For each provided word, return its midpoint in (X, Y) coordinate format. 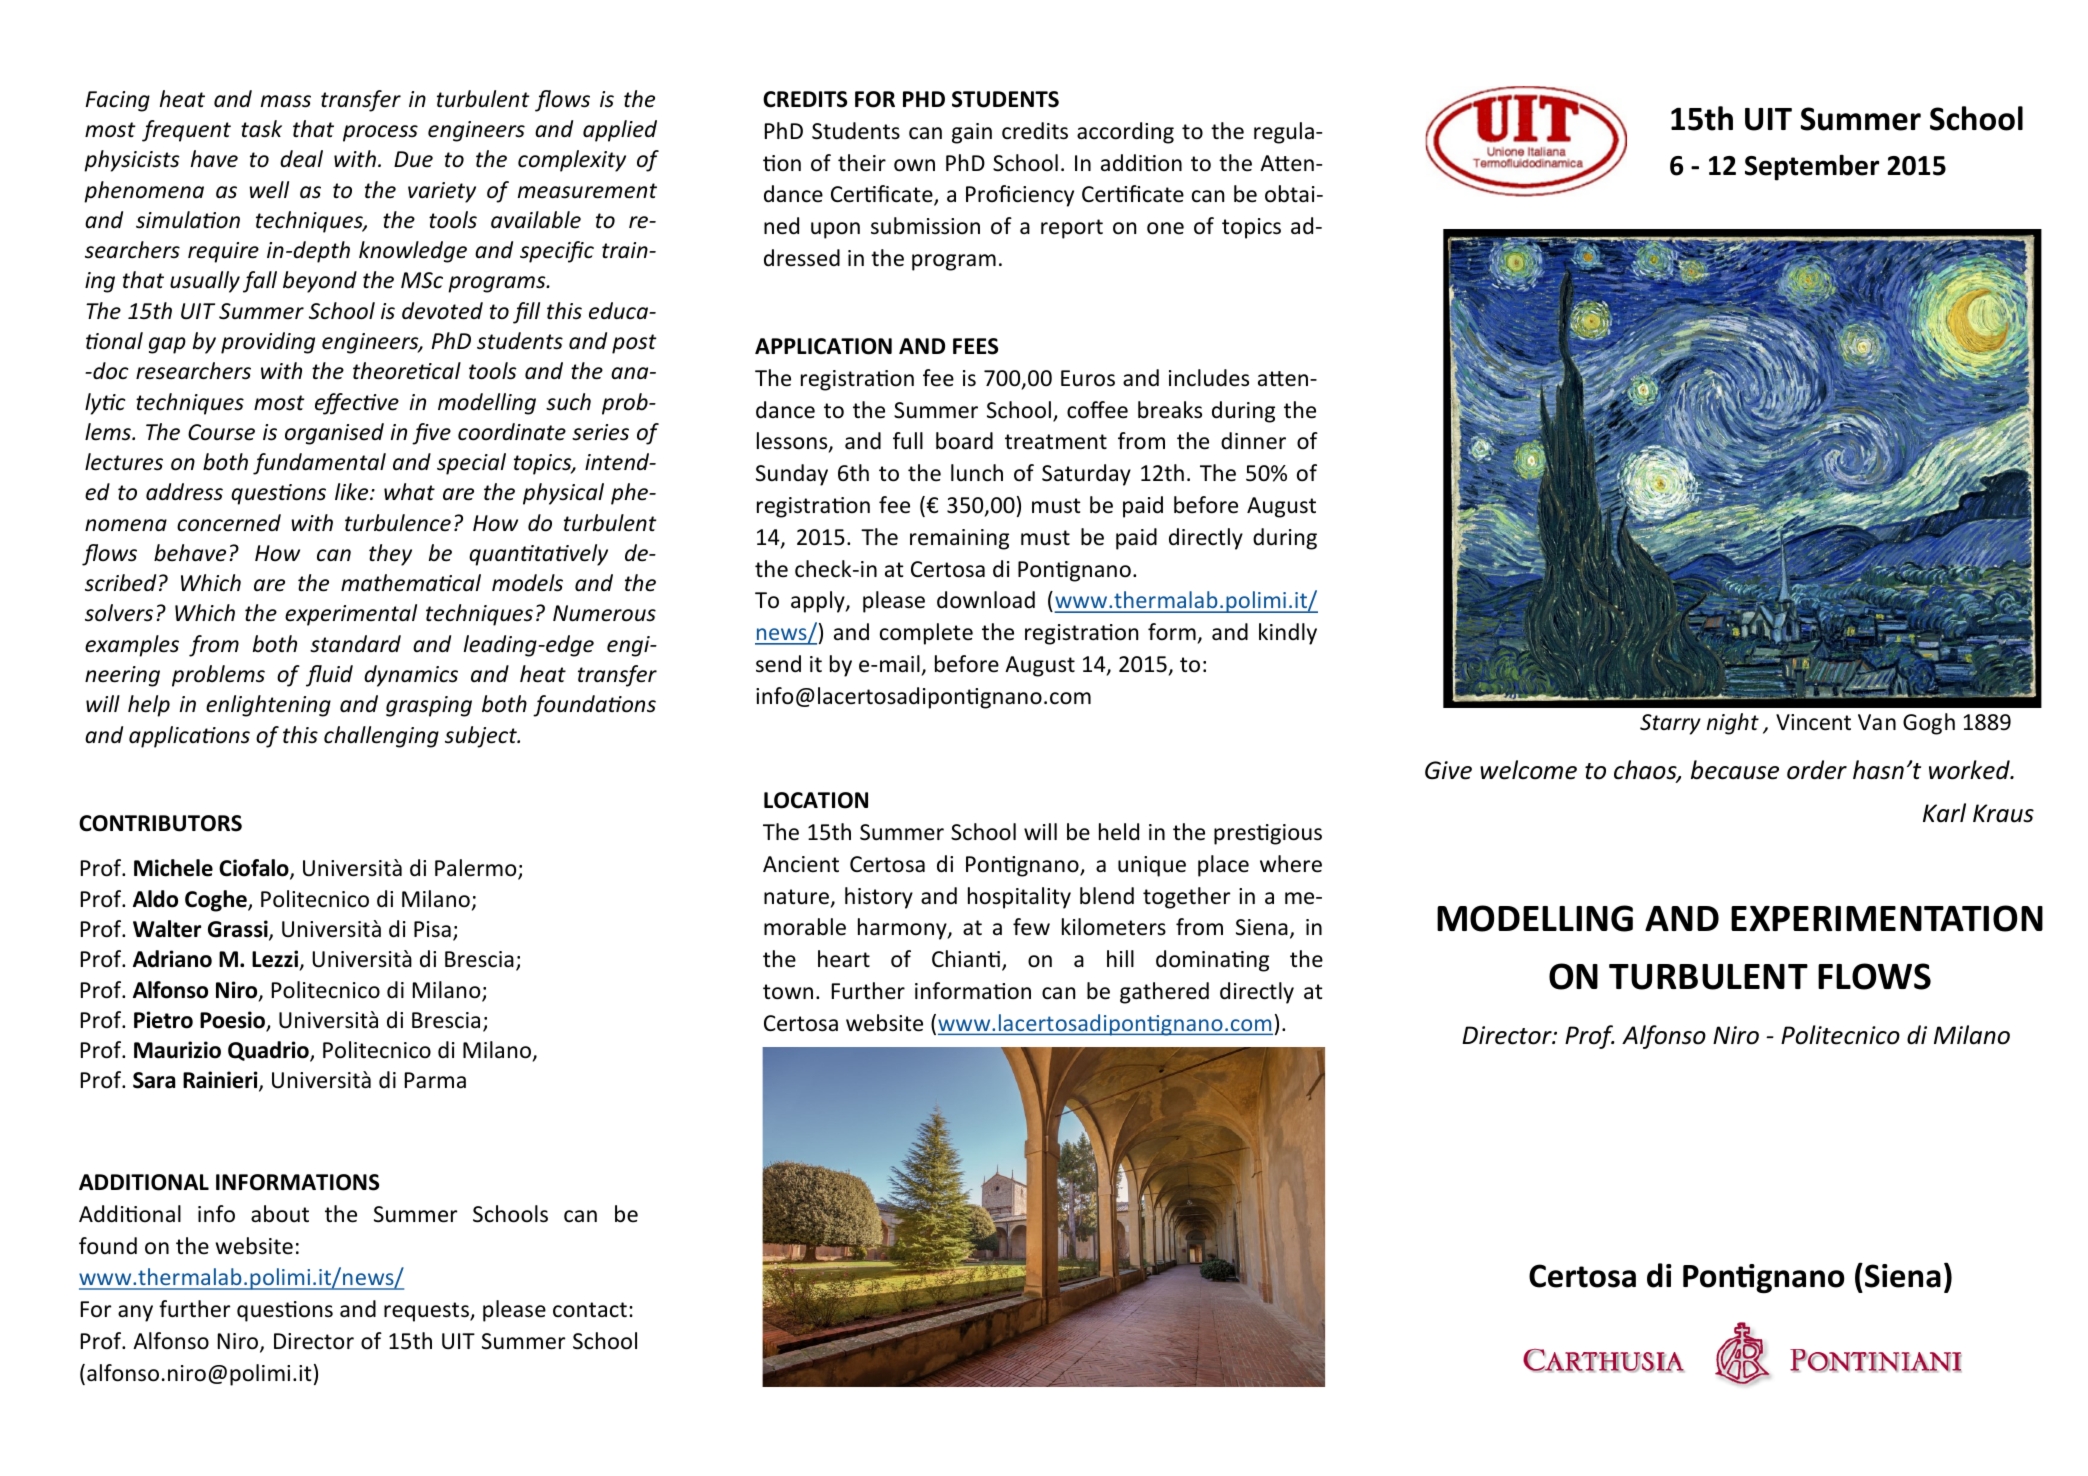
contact (590, 1310)
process (380, 133)
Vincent (1813, 722)
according (1125, 133)
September (1812, 167)
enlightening (268, 706)
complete (926, 634)
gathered (1164, 993)
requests (427, 1312)
